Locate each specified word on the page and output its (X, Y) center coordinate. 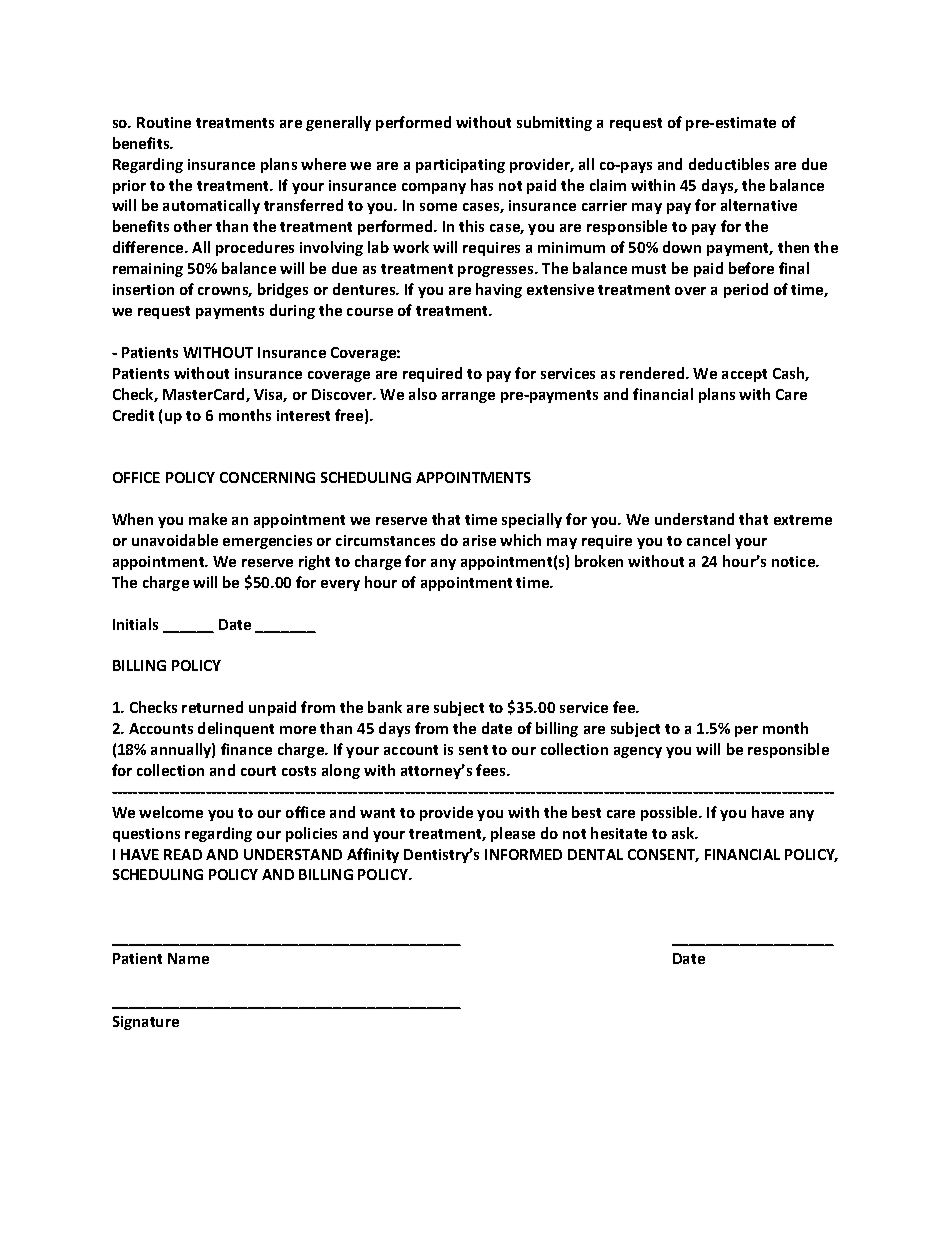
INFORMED (523, 854)
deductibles (729, 164)
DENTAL (595, 854)
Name (188, 958)
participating (460, 166)
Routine (164, 122)
